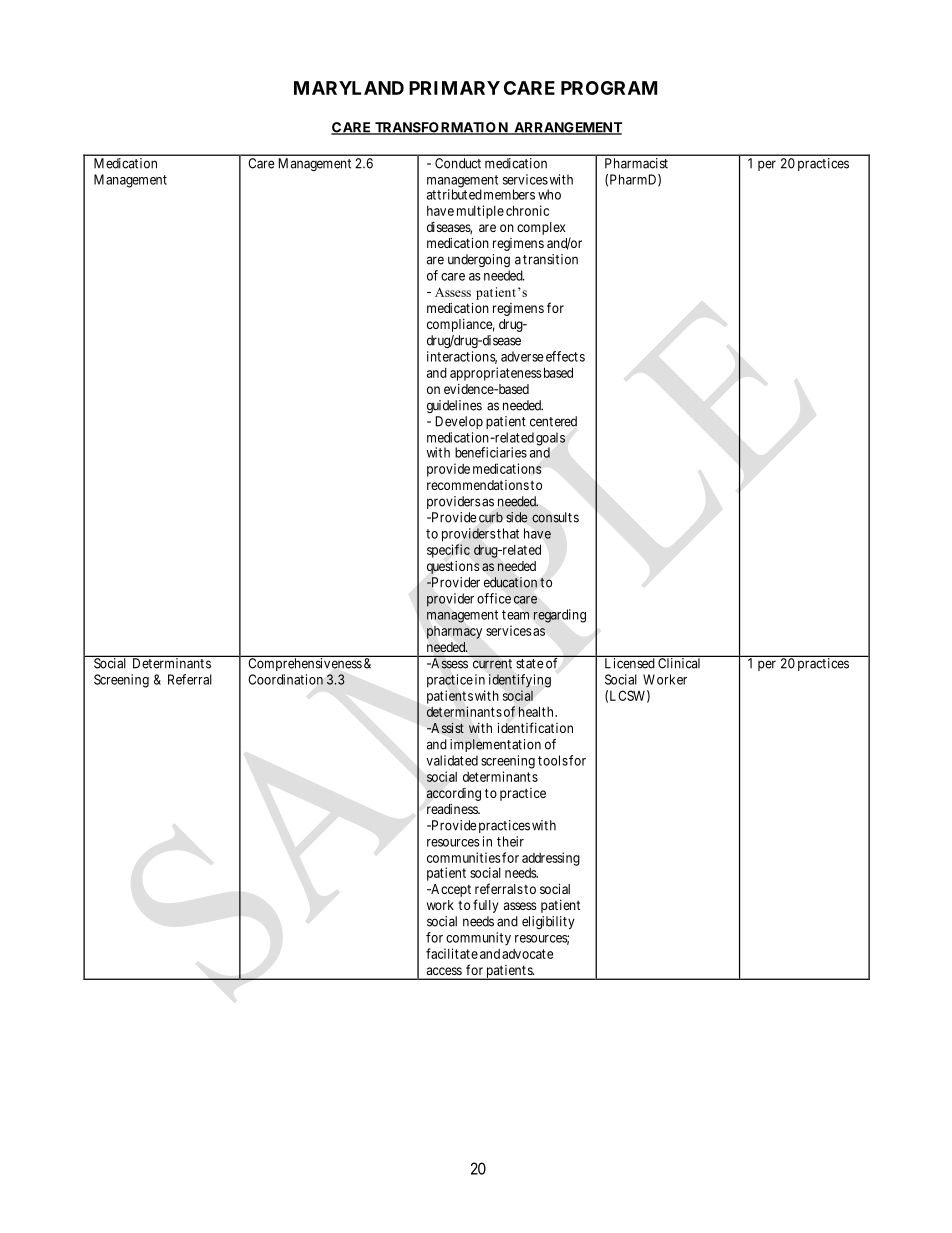 The width and height of the image is (952, 1233). Describe the element at coordinates (478, 939) in the image. I see `community` at that location.
